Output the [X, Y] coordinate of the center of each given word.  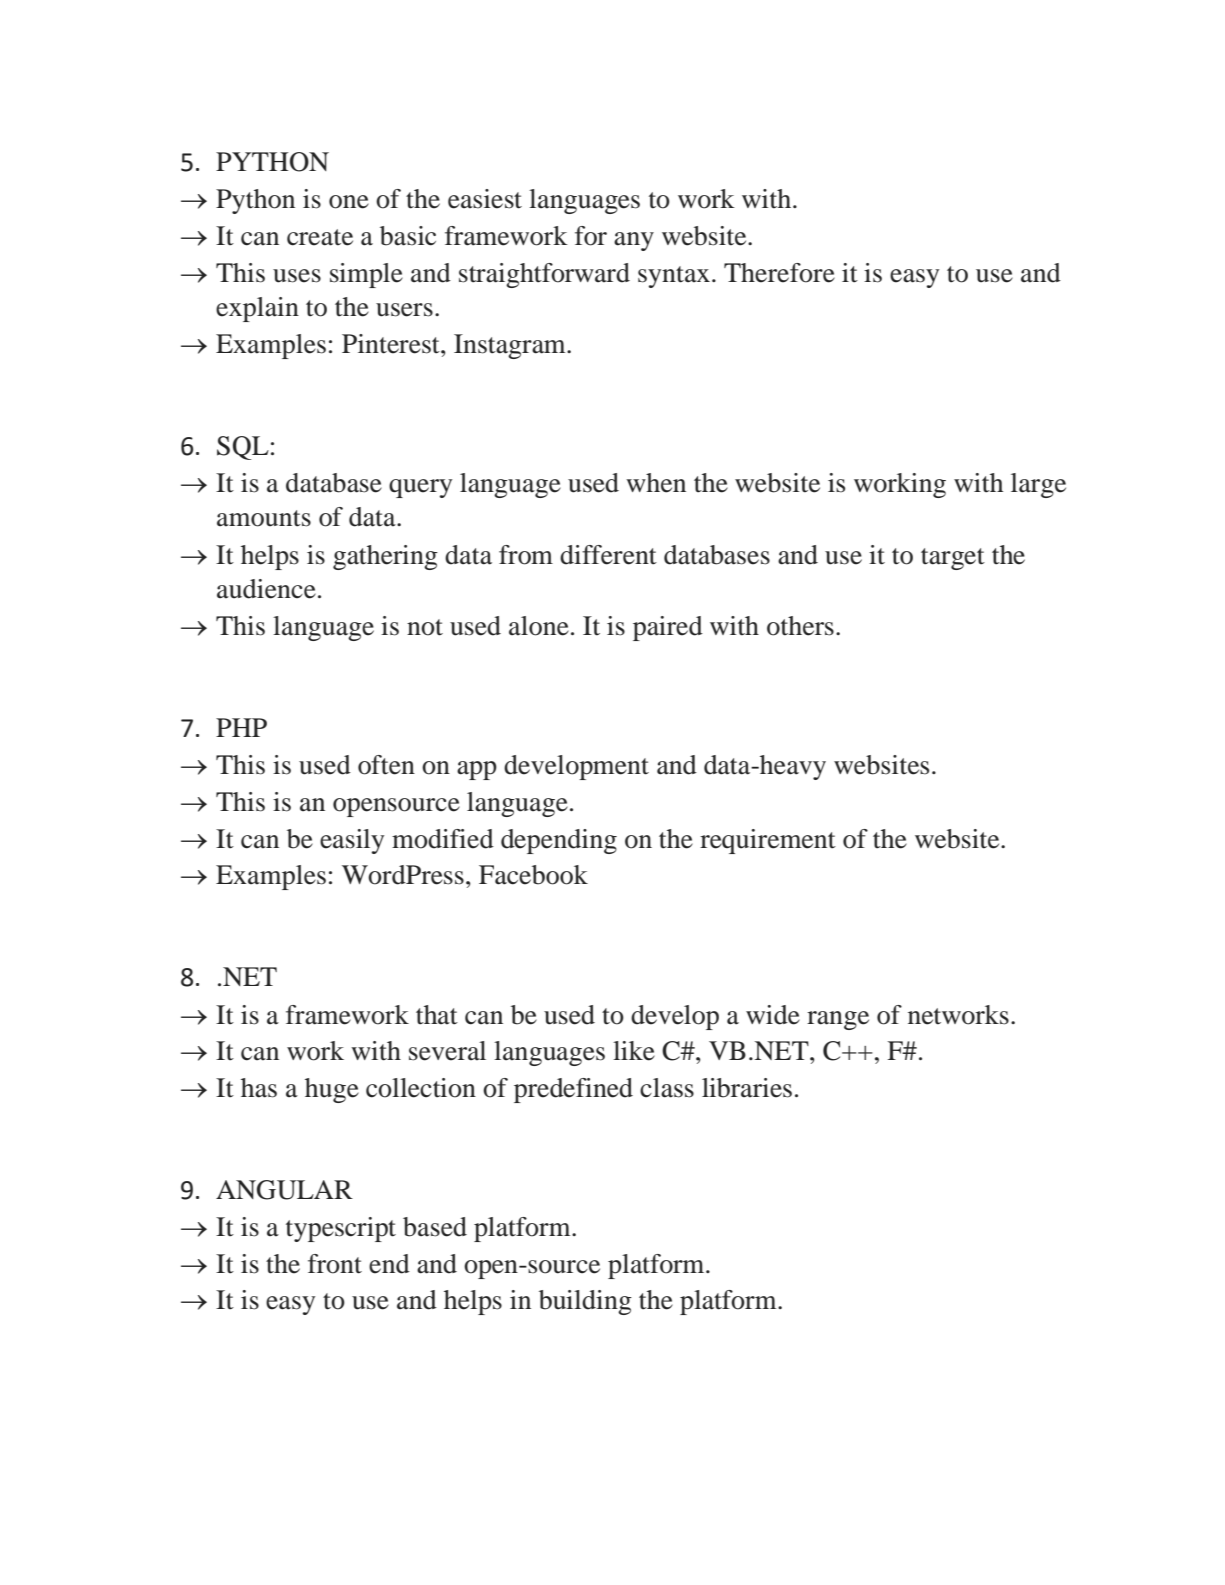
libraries [747, 1088]
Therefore [779, 273]
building [585, 1302]
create [320, 237]
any [634, 241]
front [335, 1264]
